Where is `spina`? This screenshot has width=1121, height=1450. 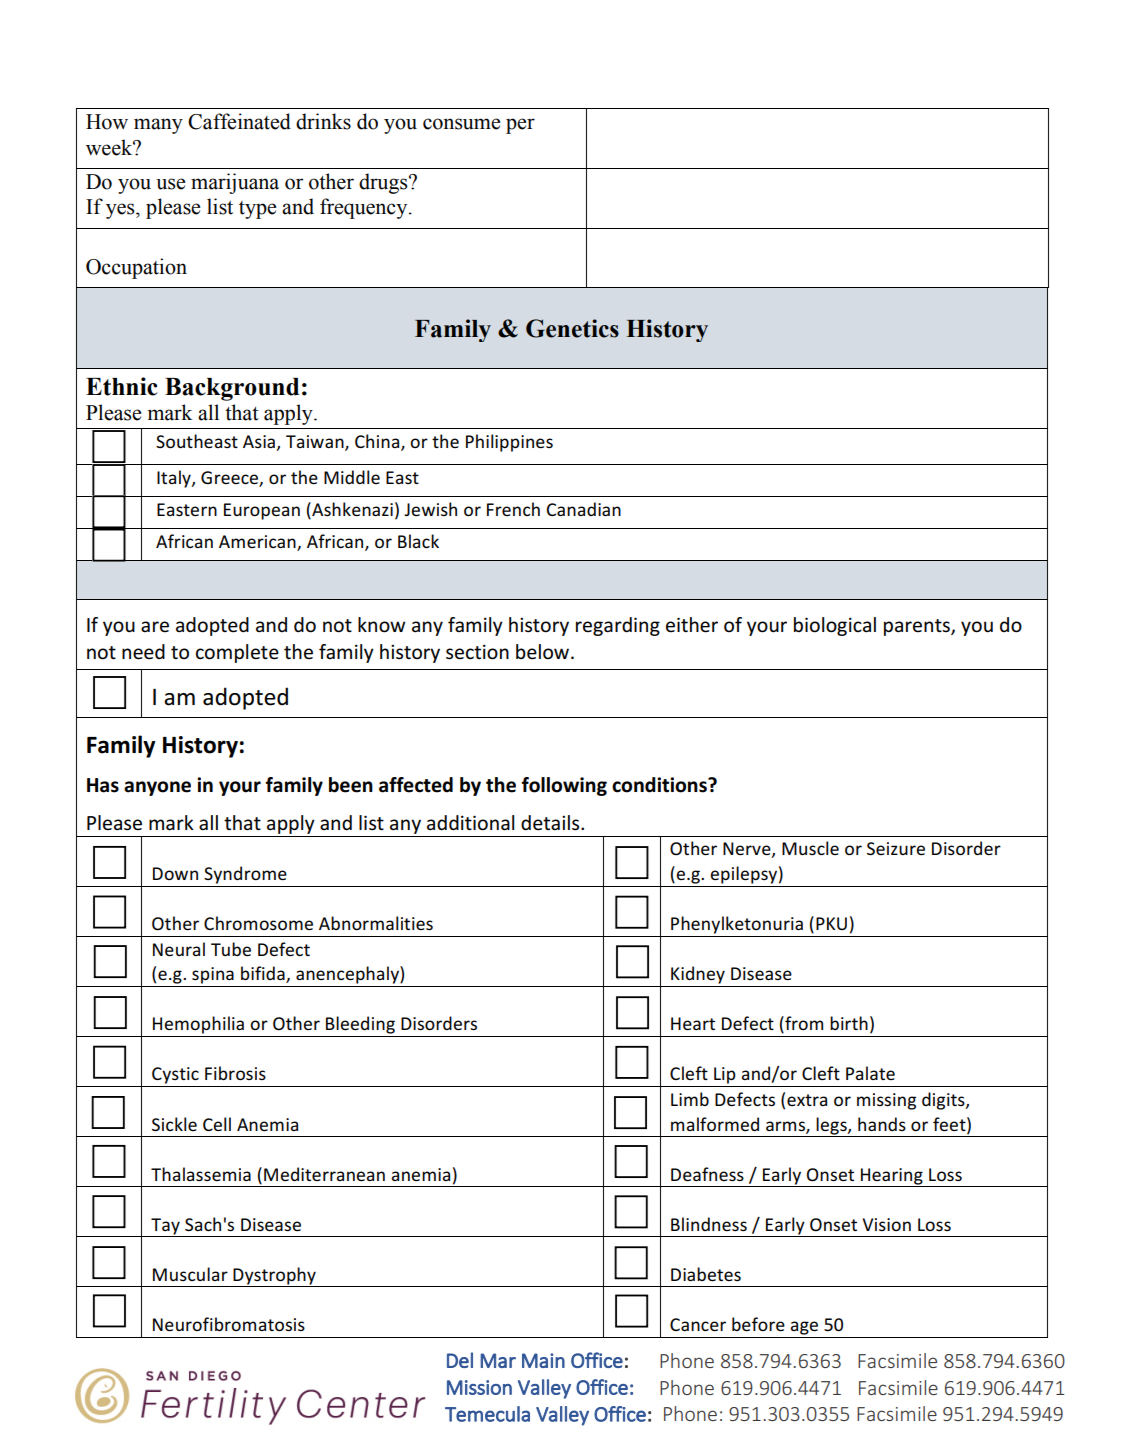
spina is located at coordinates (213, 975).
